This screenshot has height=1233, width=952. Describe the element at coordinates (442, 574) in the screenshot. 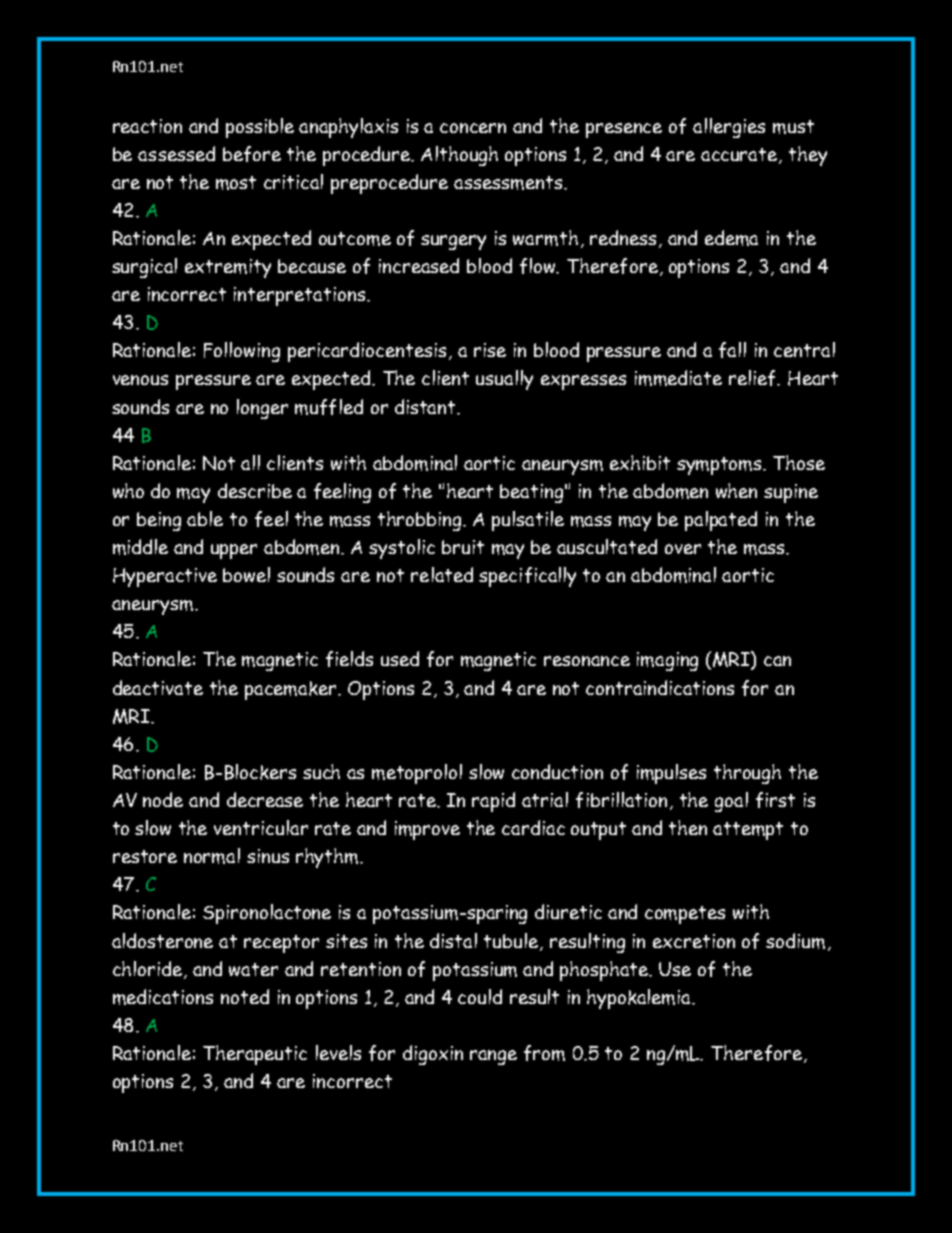

I see `related` at that location.
